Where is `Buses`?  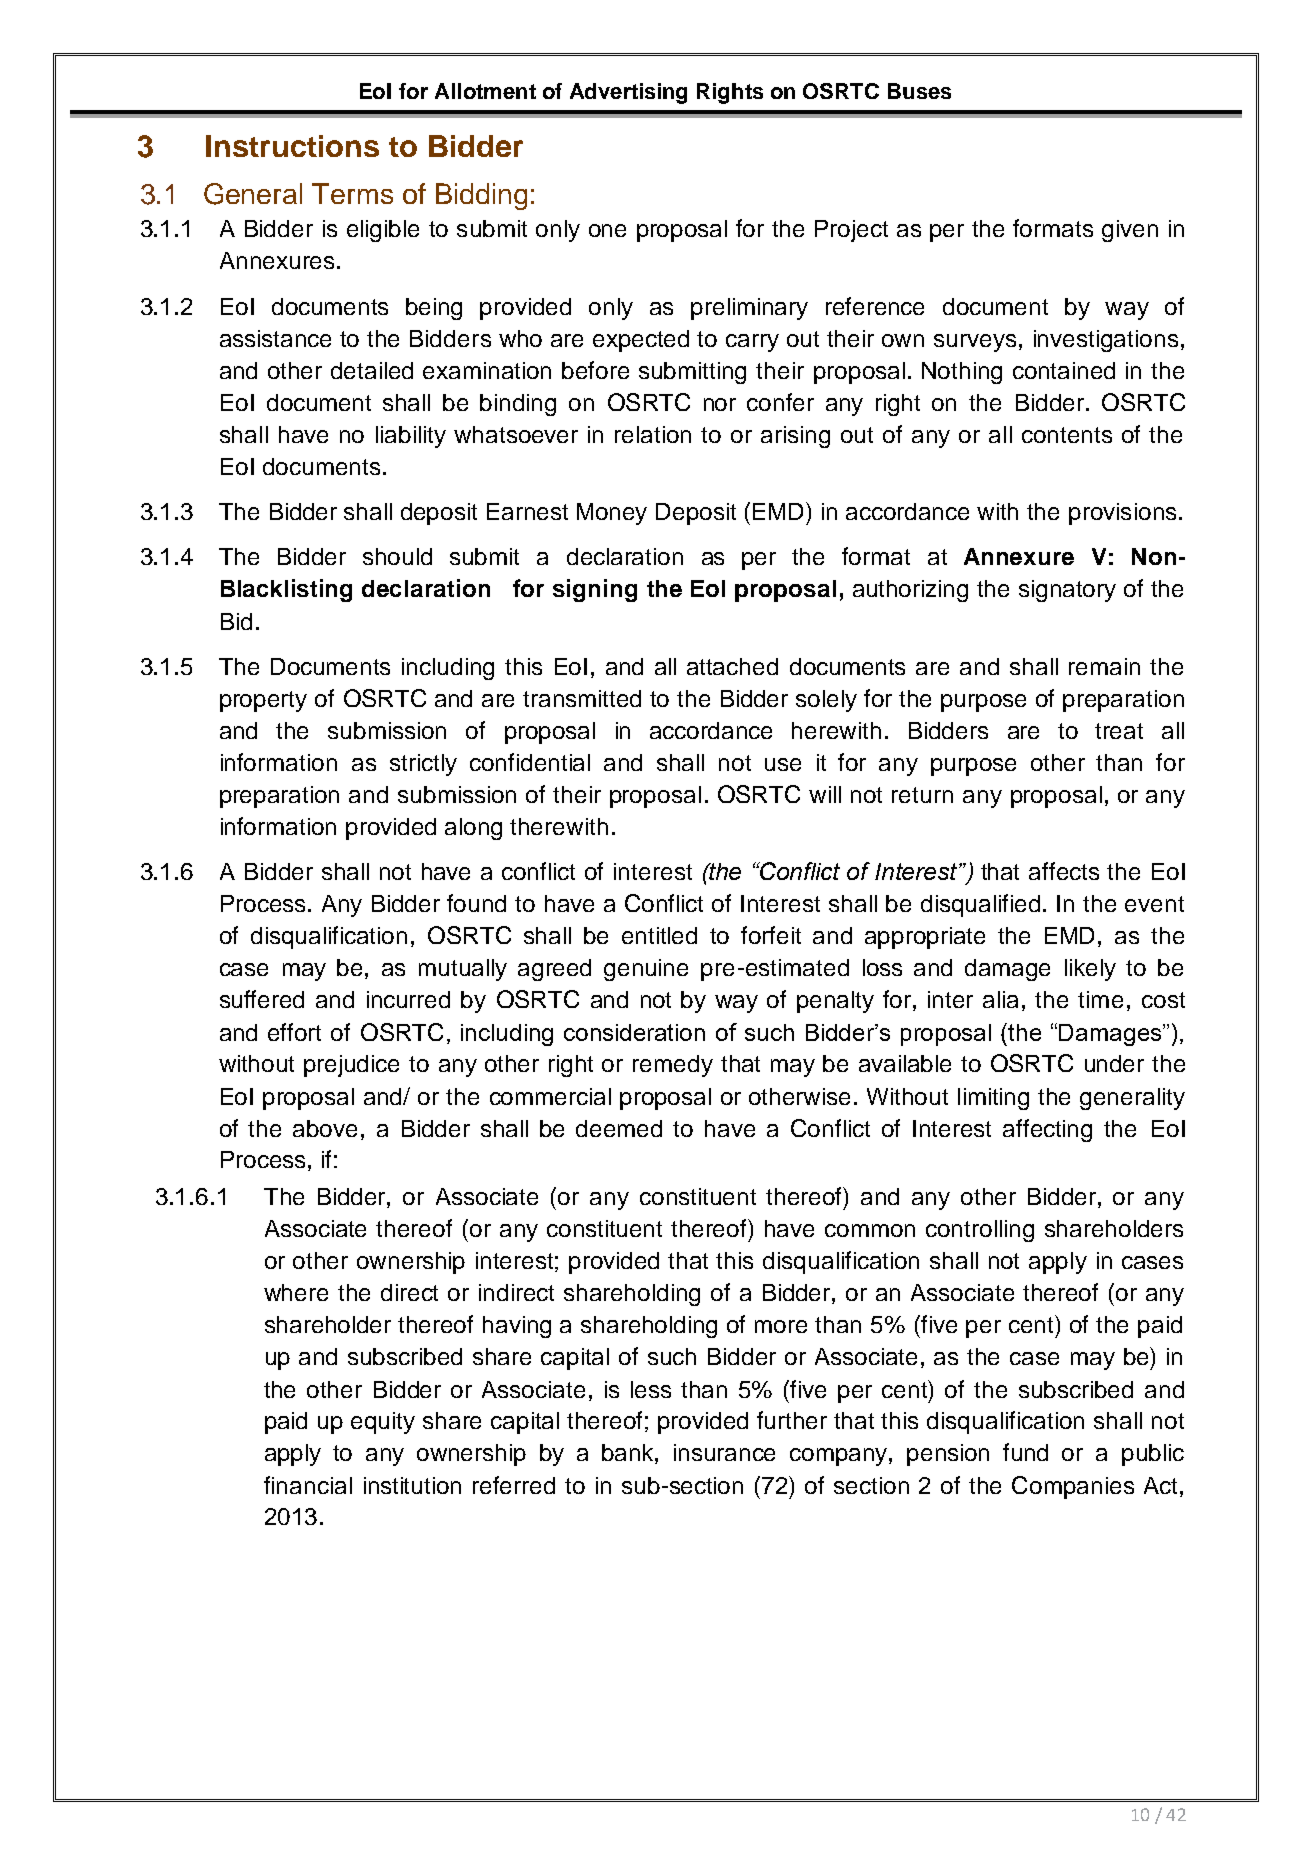 Buses is located at coordinates (919, 91).
